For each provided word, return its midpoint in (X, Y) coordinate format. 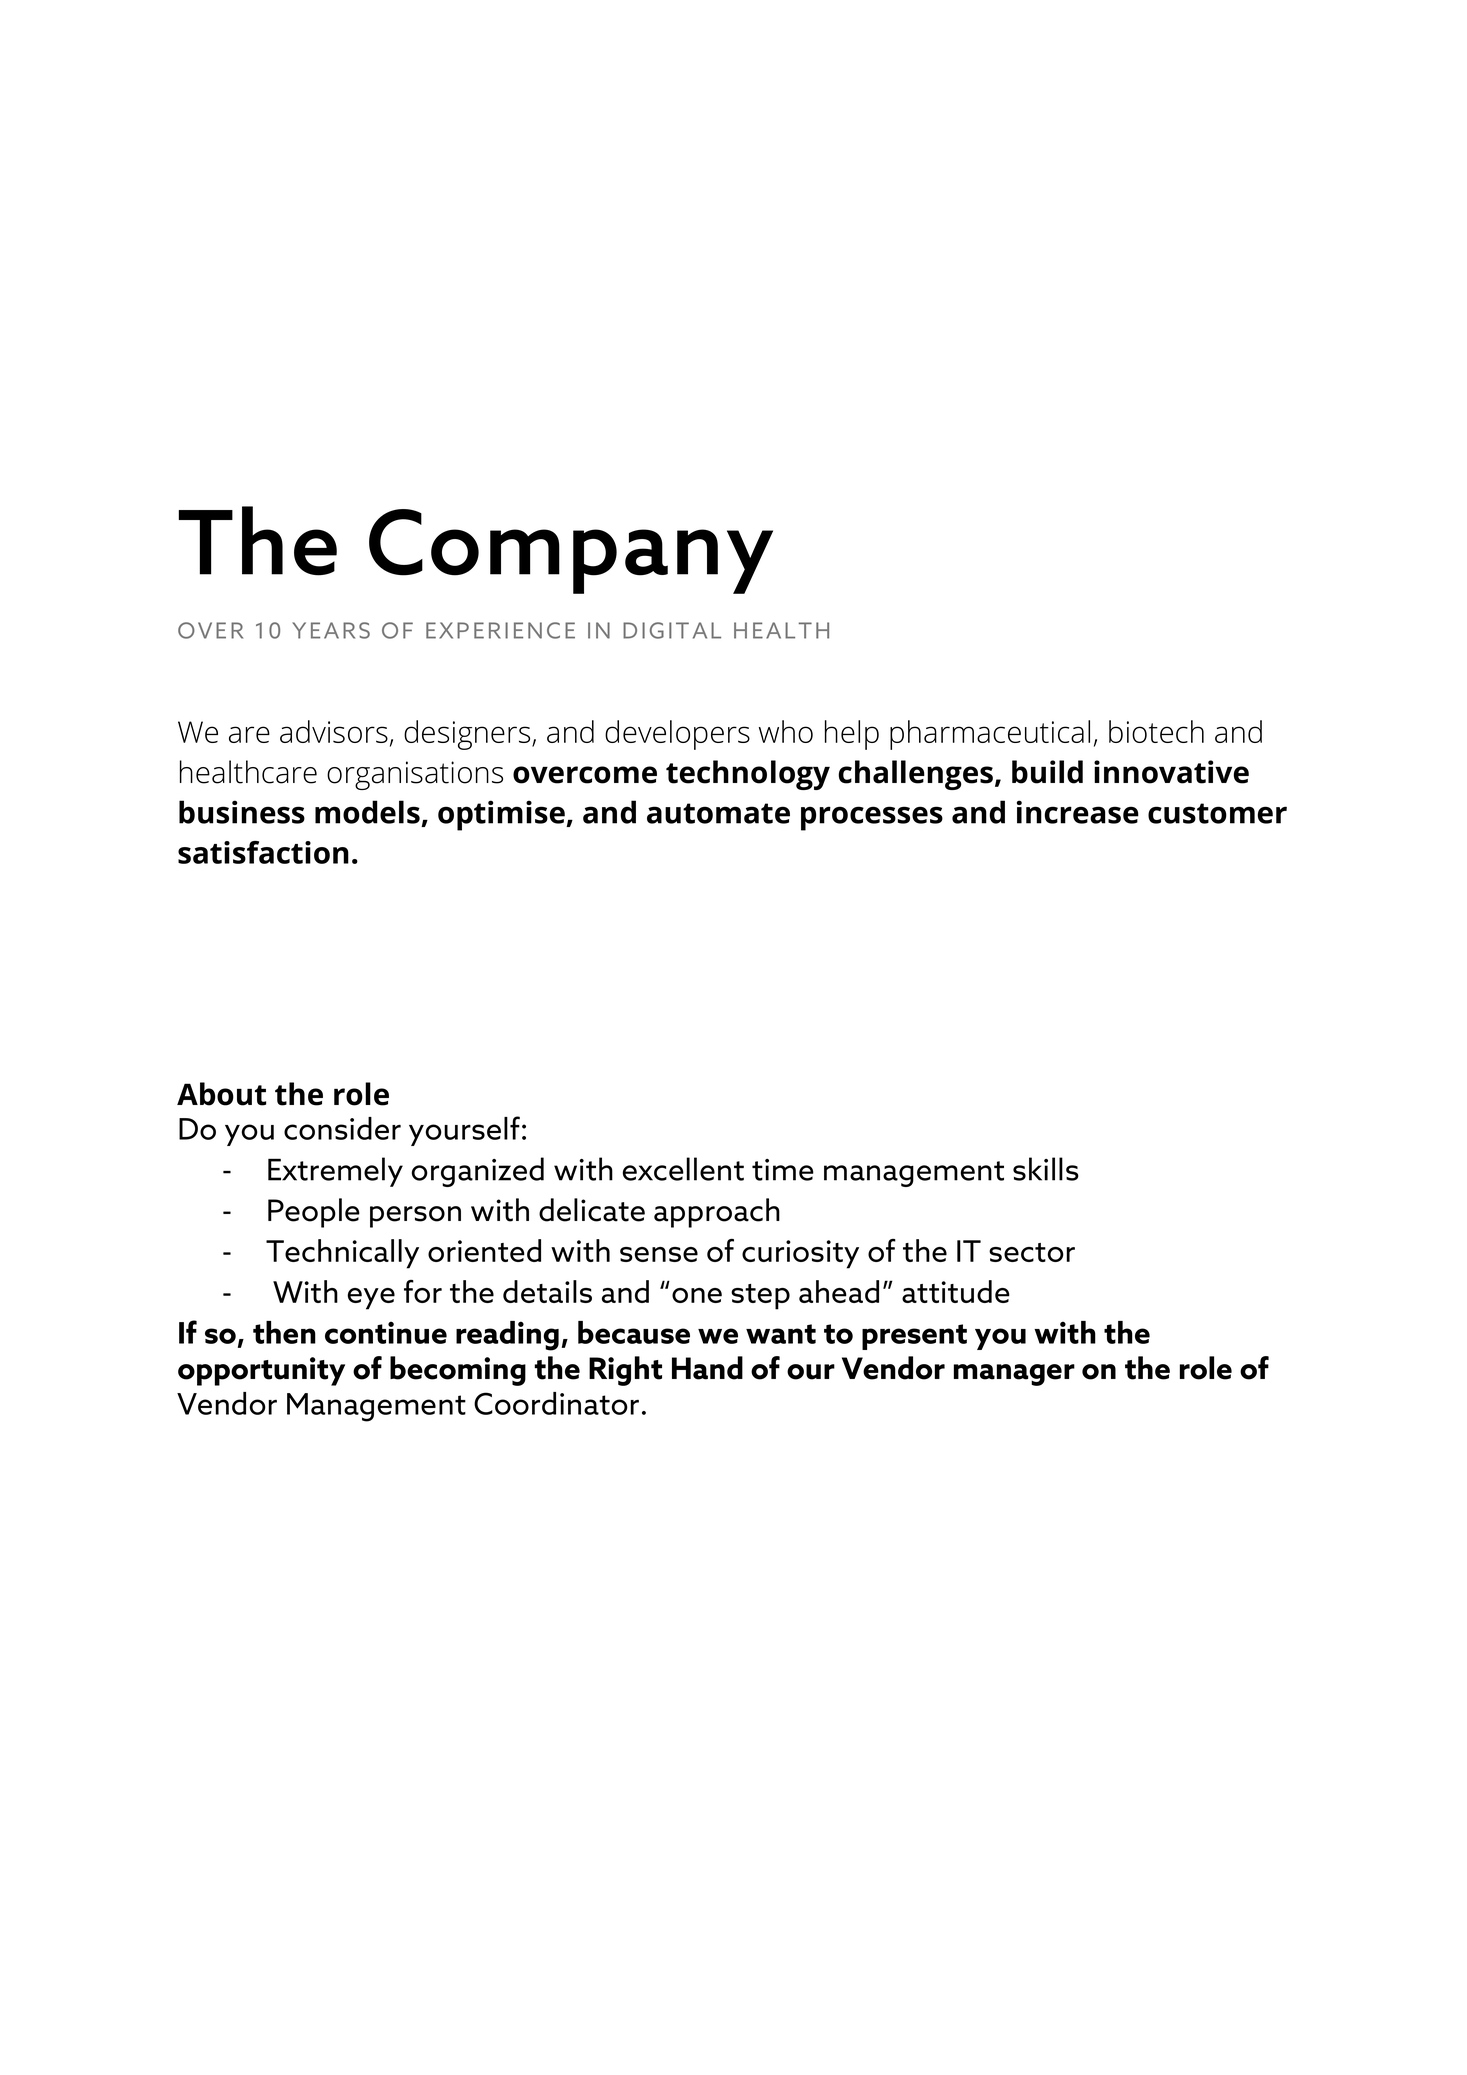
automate (718, 813)
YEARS (331, 630)
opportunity (261, 1371)
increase (1078, 812)
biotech (1156, 731)
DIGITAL (672, 630)
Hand (707, 1368)
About (221, 1094)
